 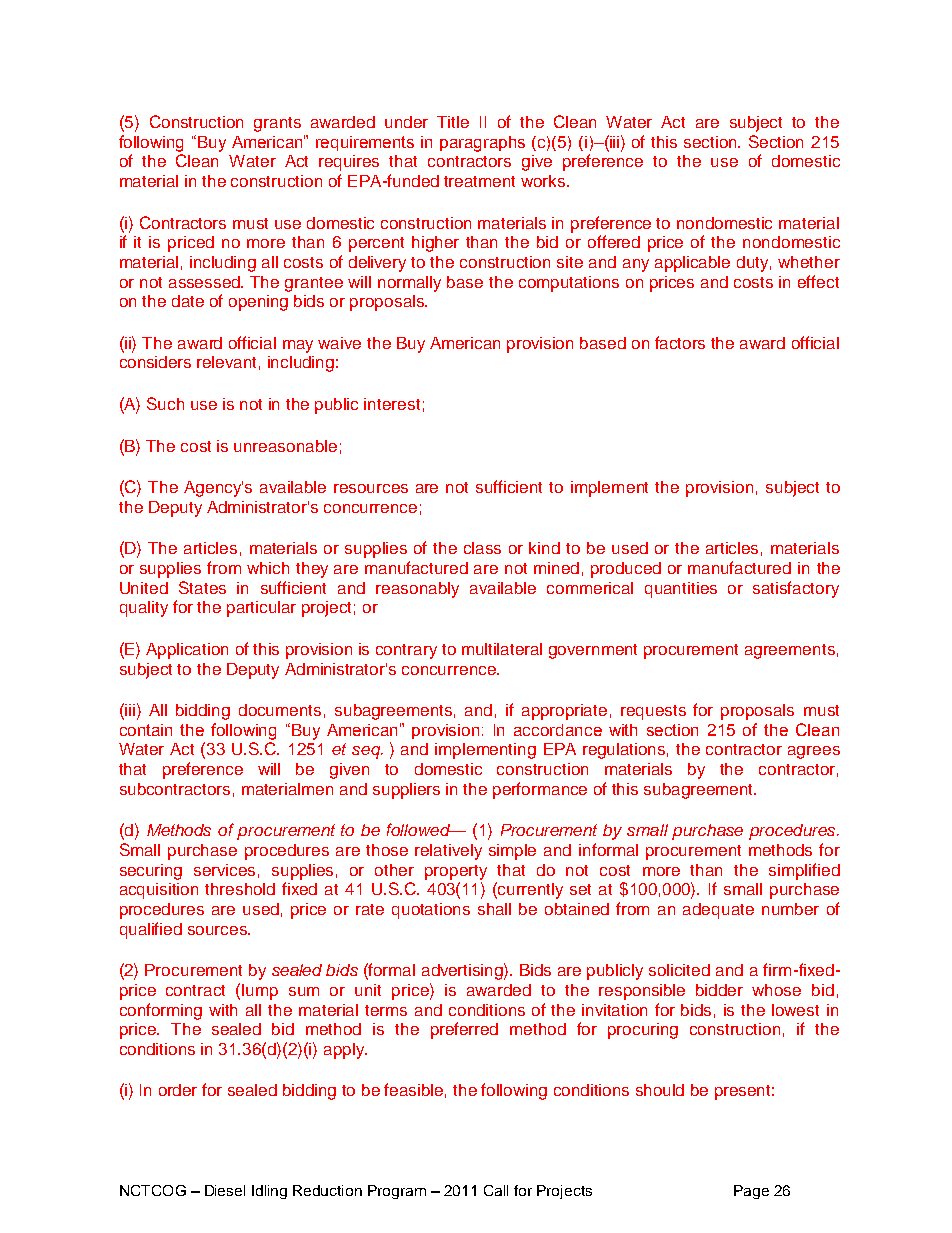 What do you see at coordinates (751, 1192) in the screenshot?
I see `Page` at bounding box center [751, 1192].
